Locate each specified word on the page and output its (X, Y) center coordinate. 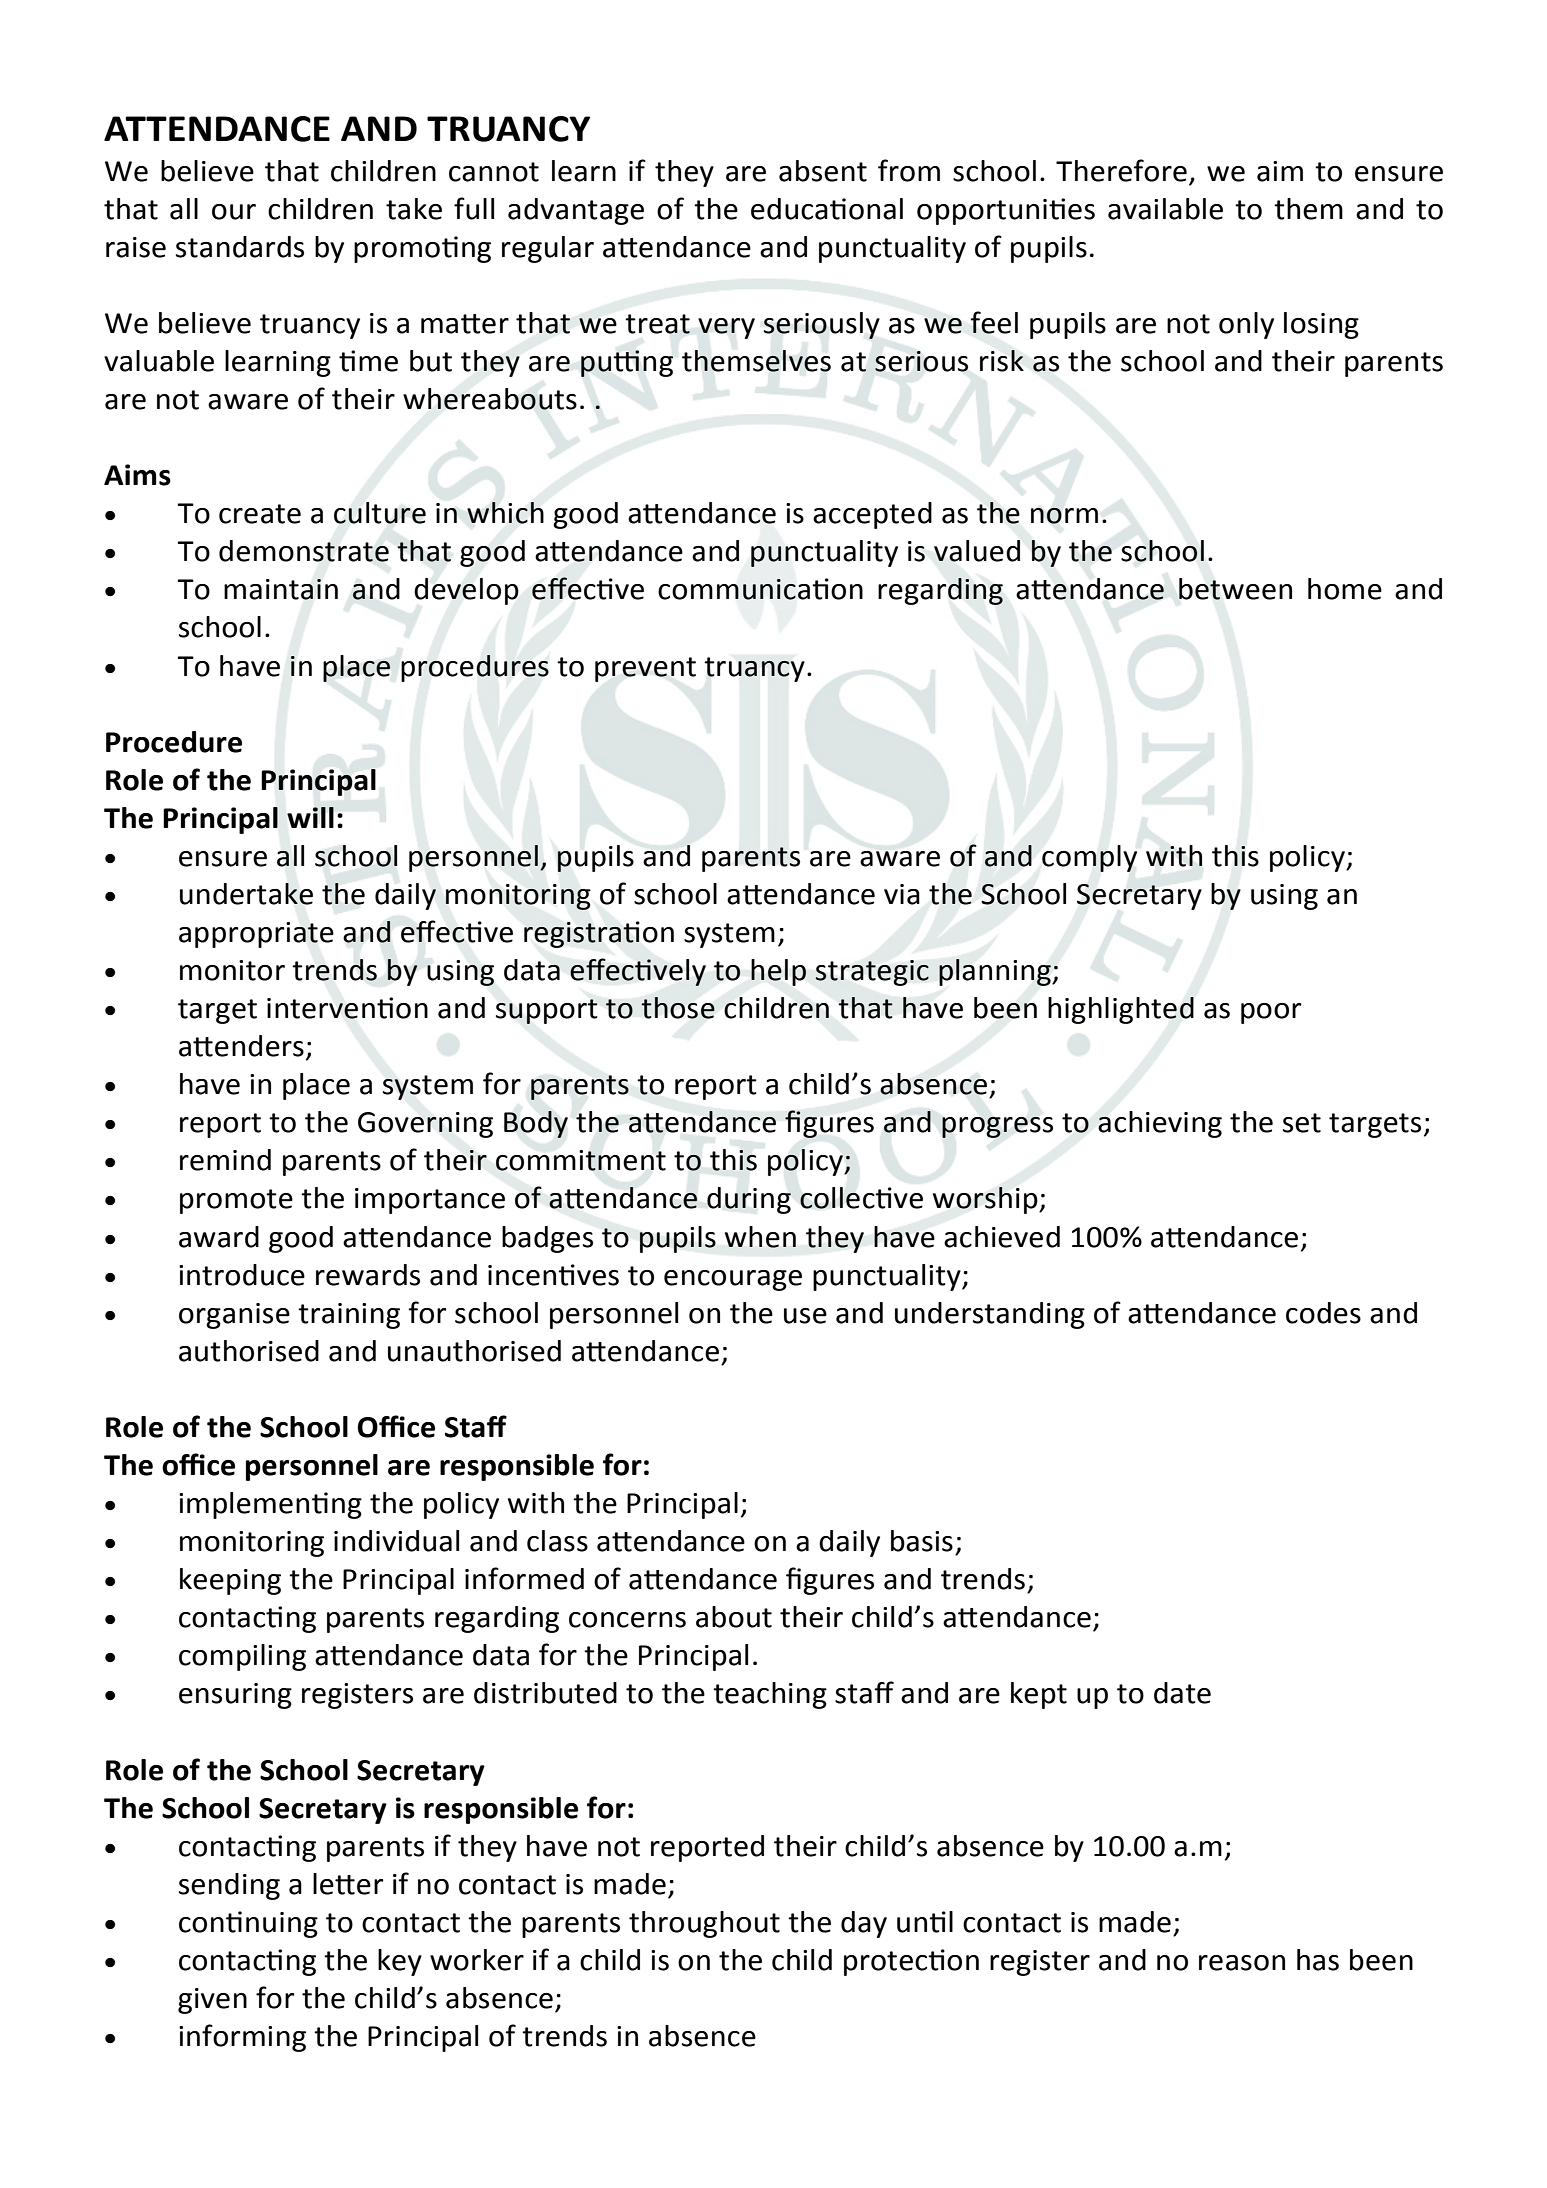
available (1165, 209)
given (212, 2001)
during (749, 1200)
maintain (281, 589)
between (1235, 589)
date (1182, 1693)
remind (225, 1160)
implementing (270, 1505)
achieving (1160, 1124)
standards (240, 247)
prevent (645, 669)
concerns (627, 1620)
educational (827, 209)
